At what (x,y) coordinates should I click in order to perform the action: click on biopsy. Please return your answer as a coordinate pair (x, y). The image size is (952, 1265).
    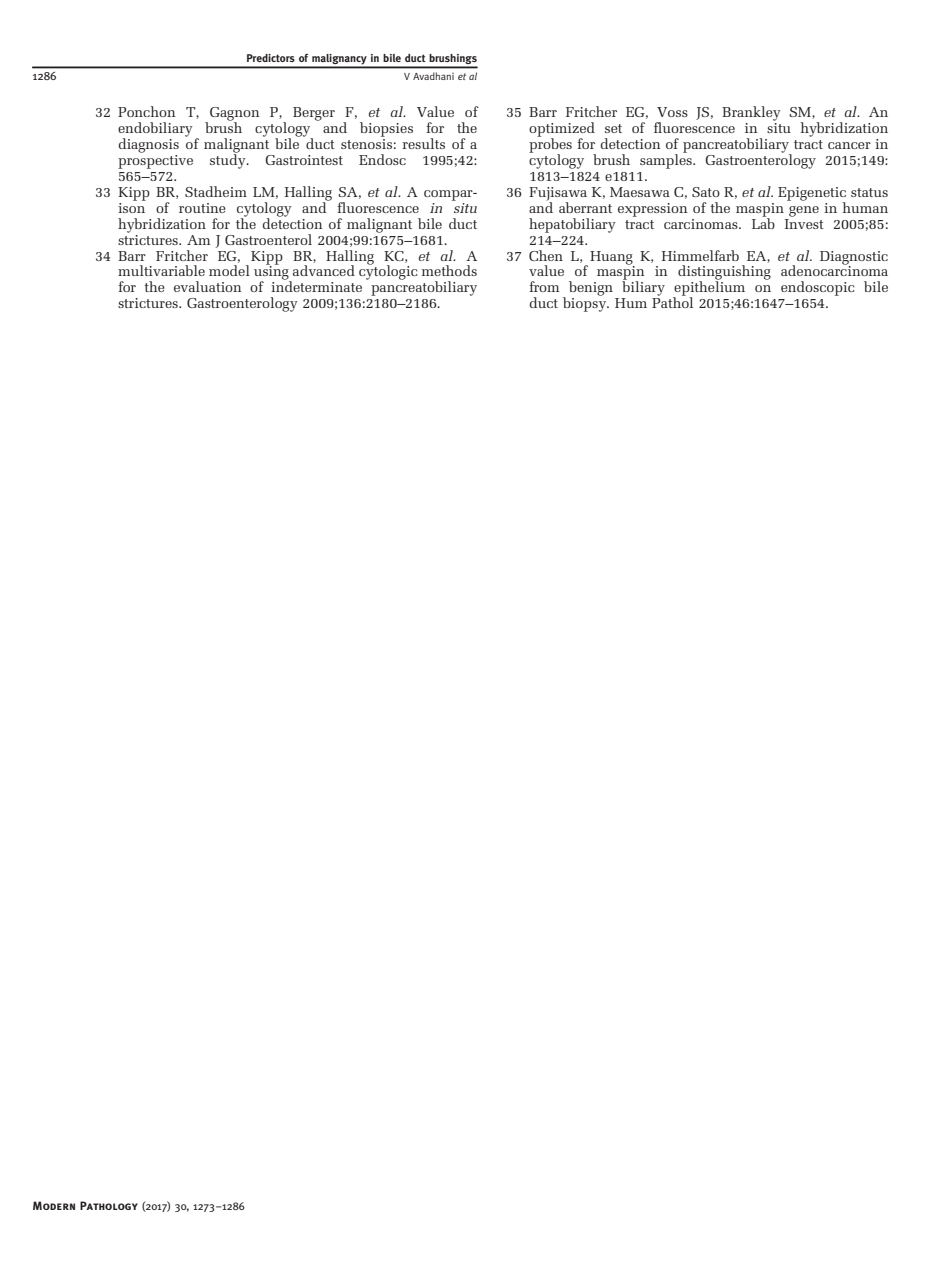
    Looking at the image, I should click on (586, 303).
